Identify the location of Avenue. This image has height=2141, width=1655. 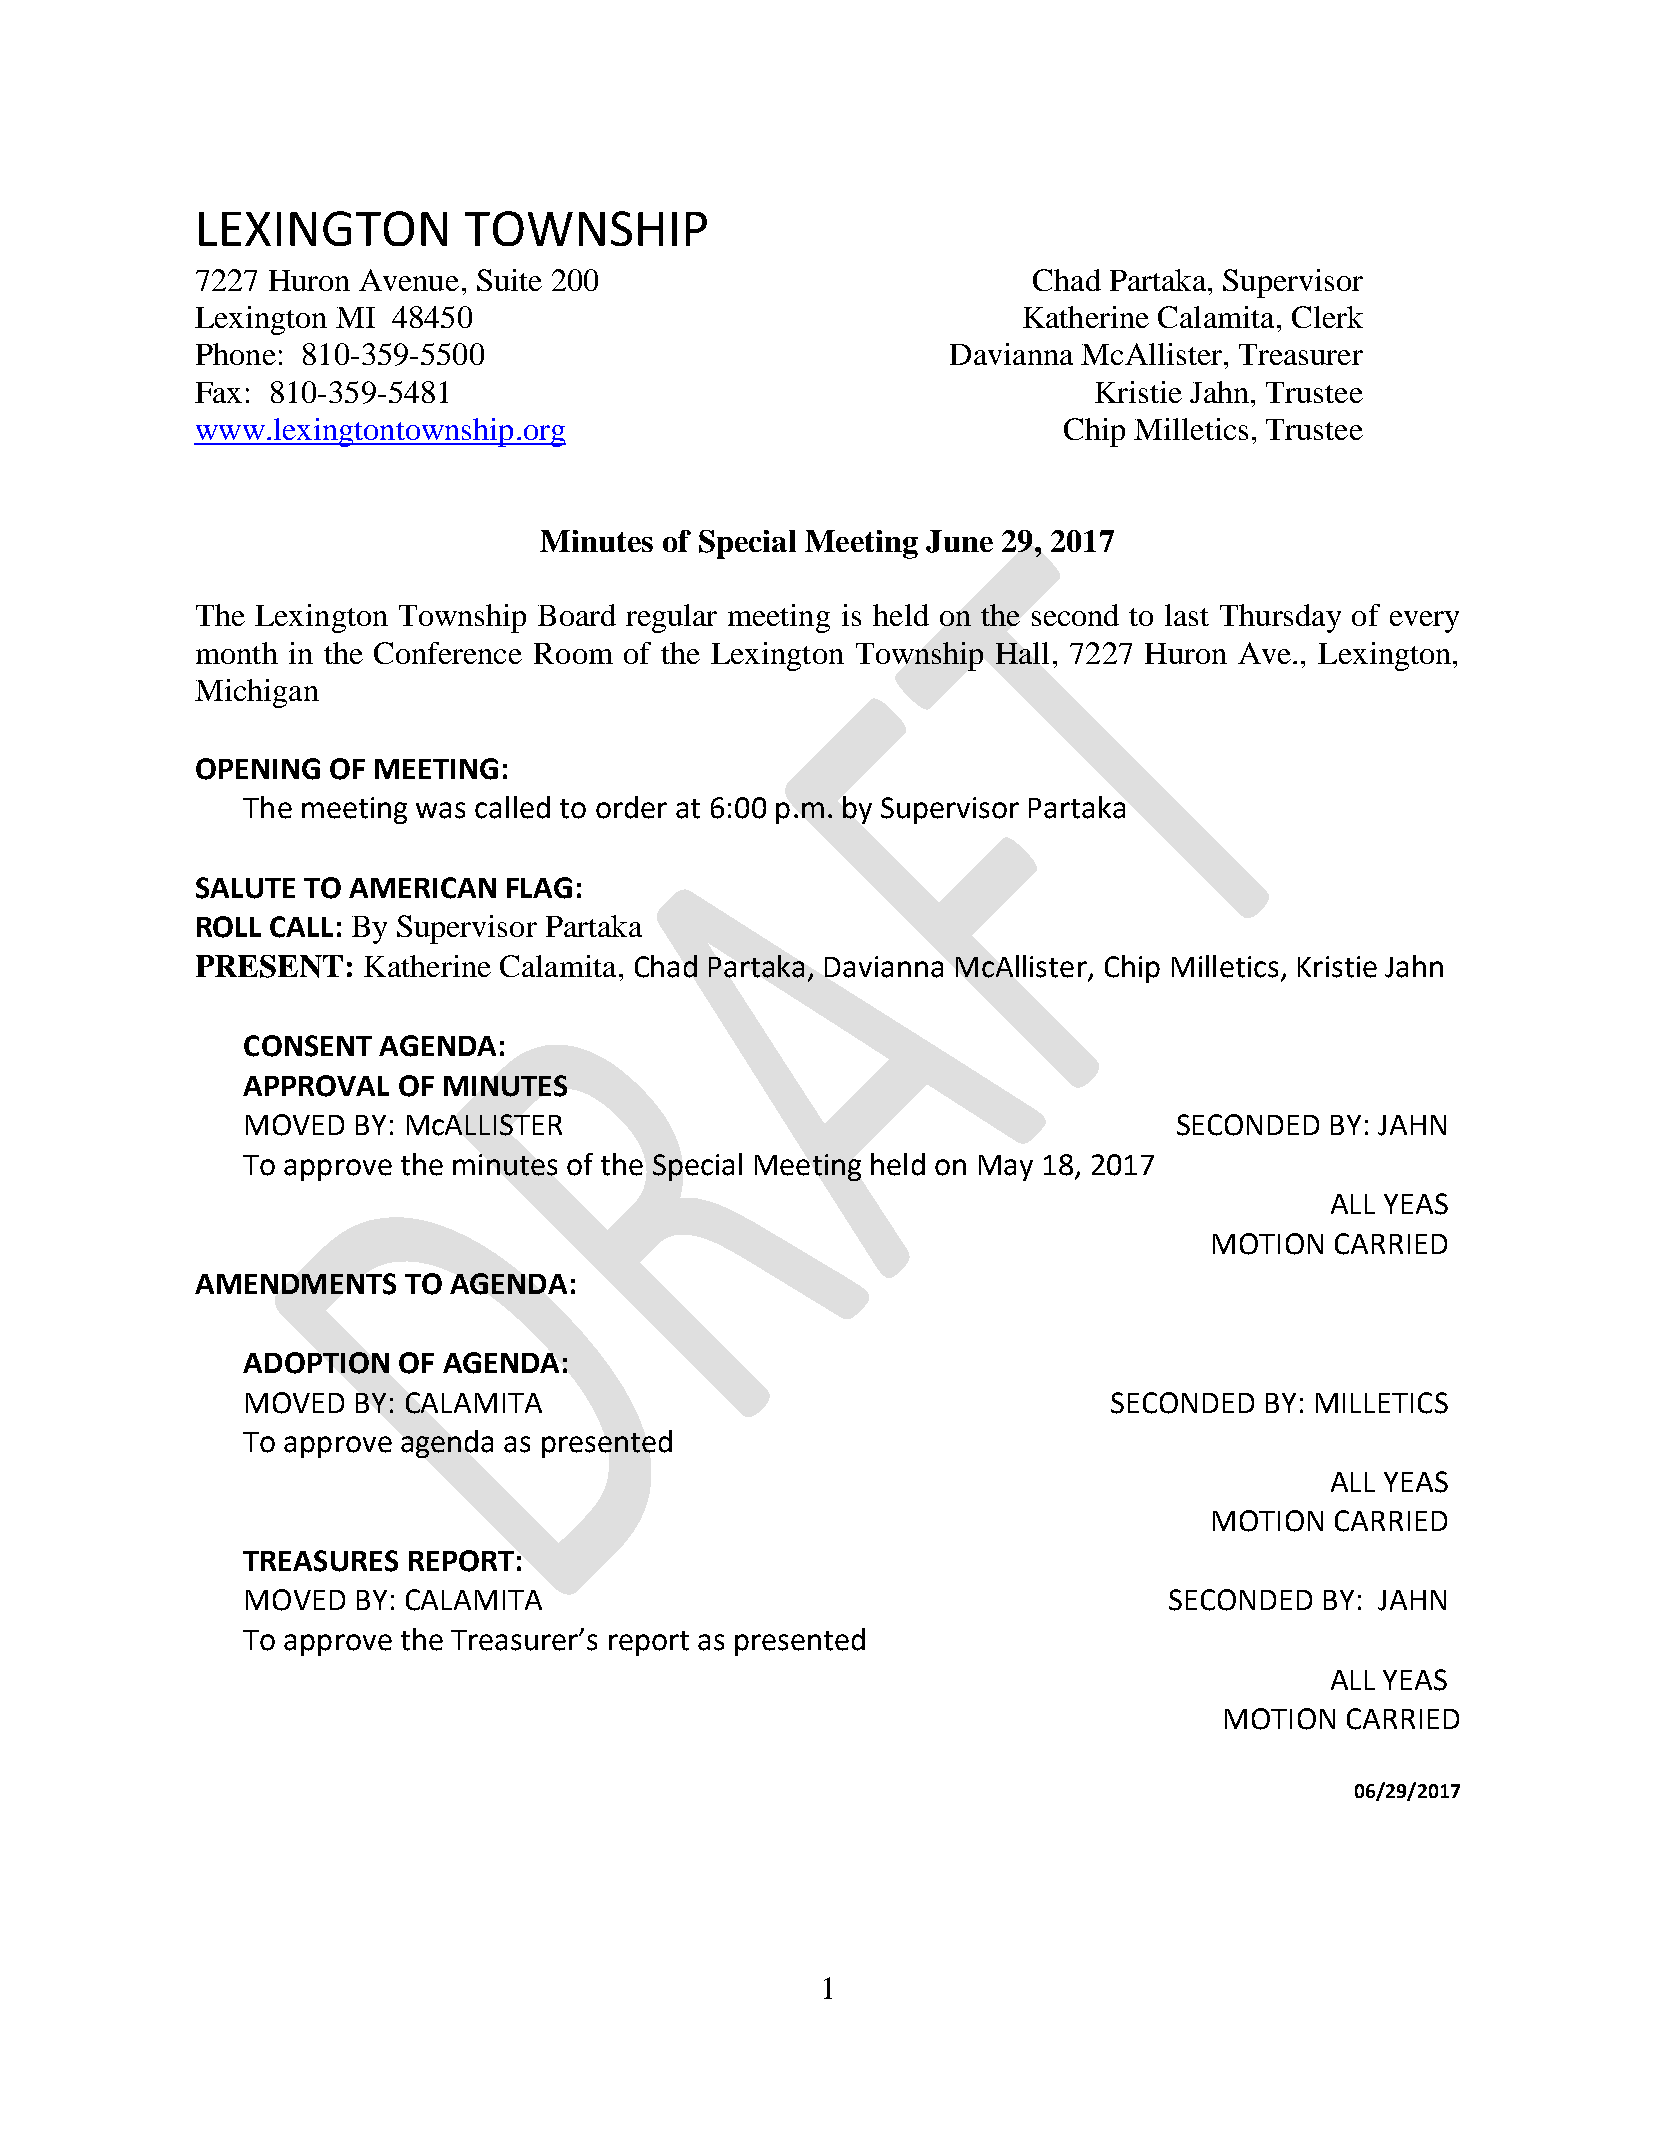
(409, 280).
